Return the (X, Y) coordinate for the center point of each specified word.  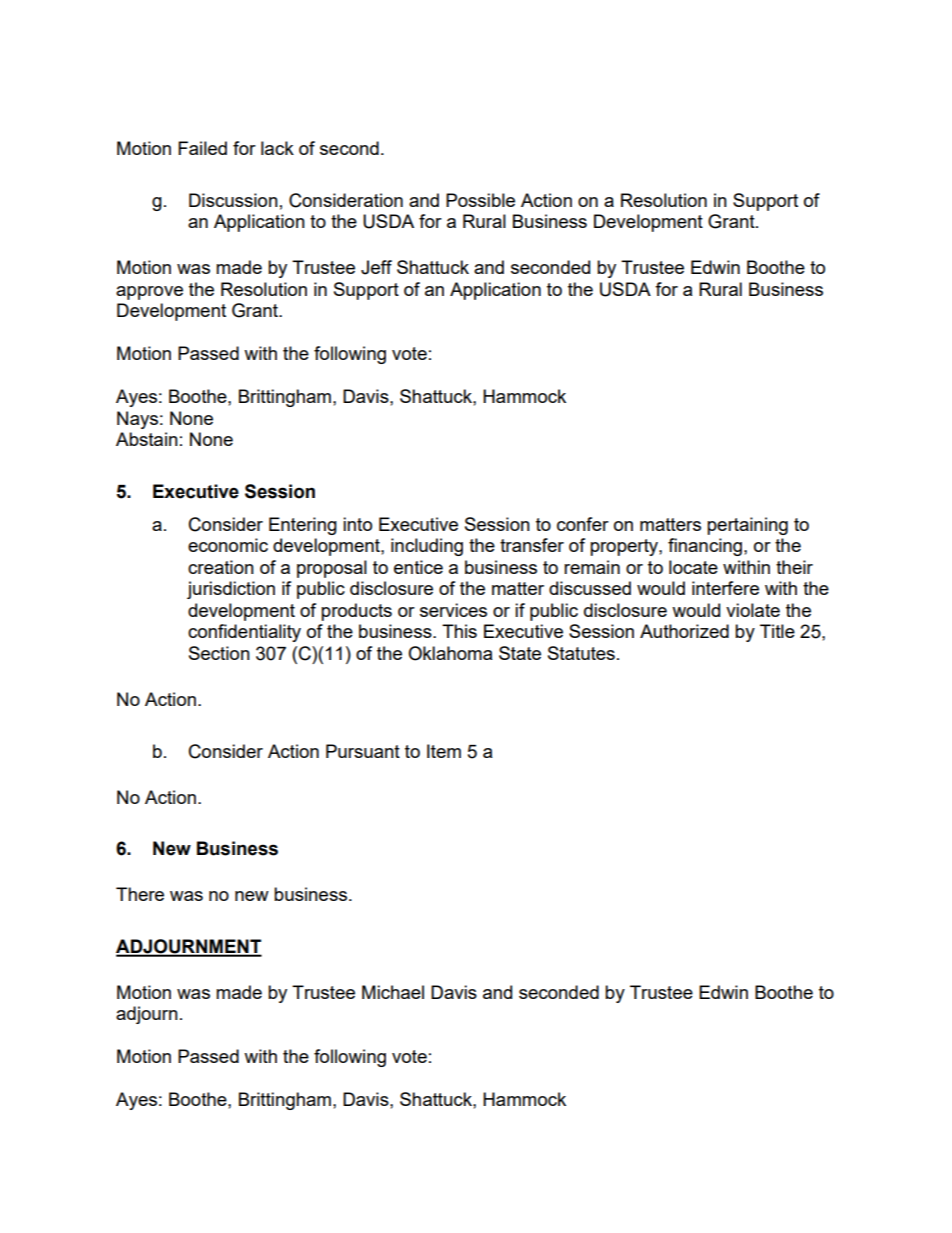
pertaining (747, 526)
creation (221, 567)
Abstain (147, 439)
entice (418, 567)
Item (444, 751)
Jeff (376, 267)
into (357, 524)
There (140, 894)
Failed (202, 148)
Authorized (684, 631)
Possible (480, 200)
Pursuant (363, 751)
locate (693, 567)
